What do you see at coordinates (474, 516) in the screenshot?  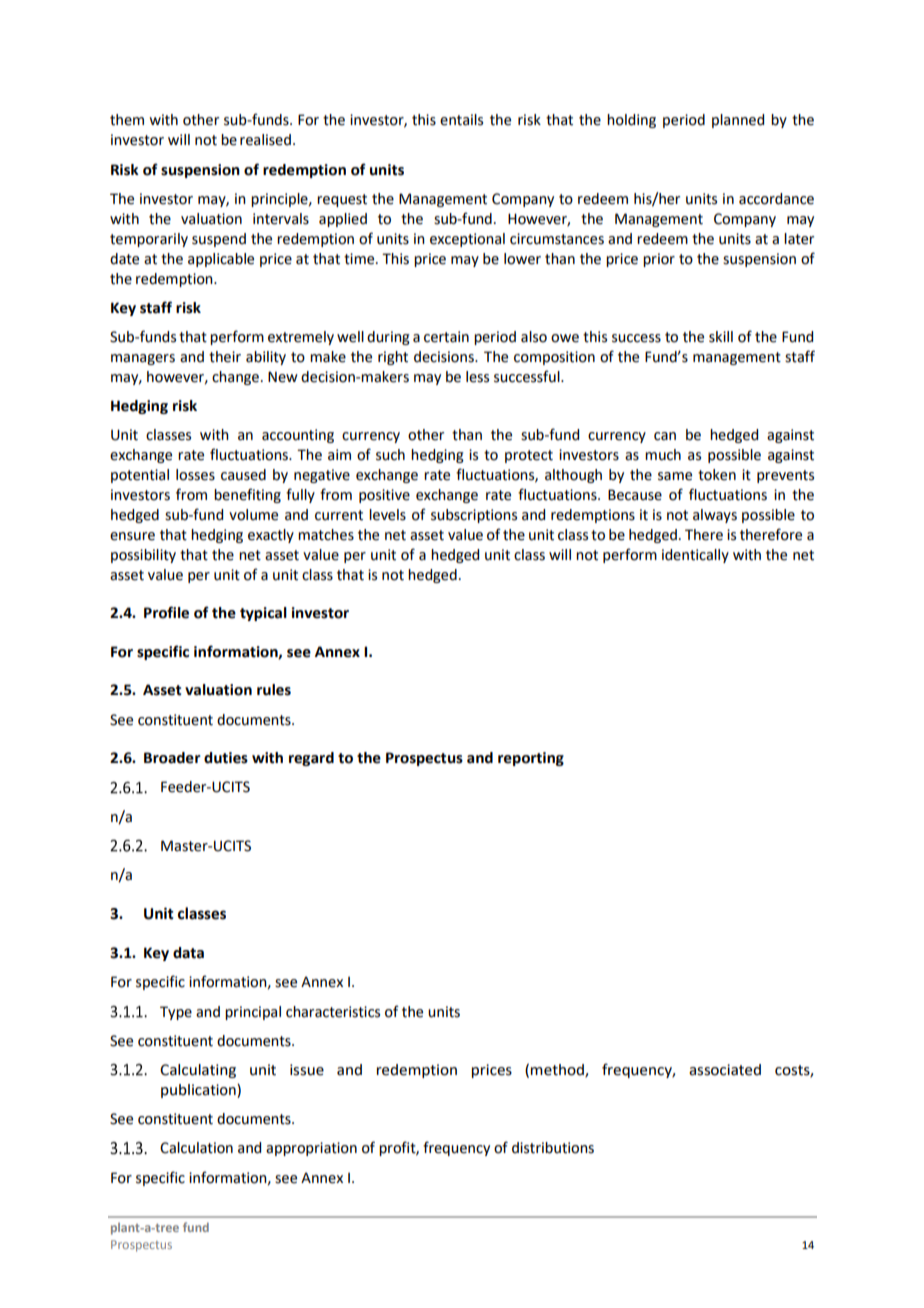 I see `subscriptions` at bounding box center [474, 516].
